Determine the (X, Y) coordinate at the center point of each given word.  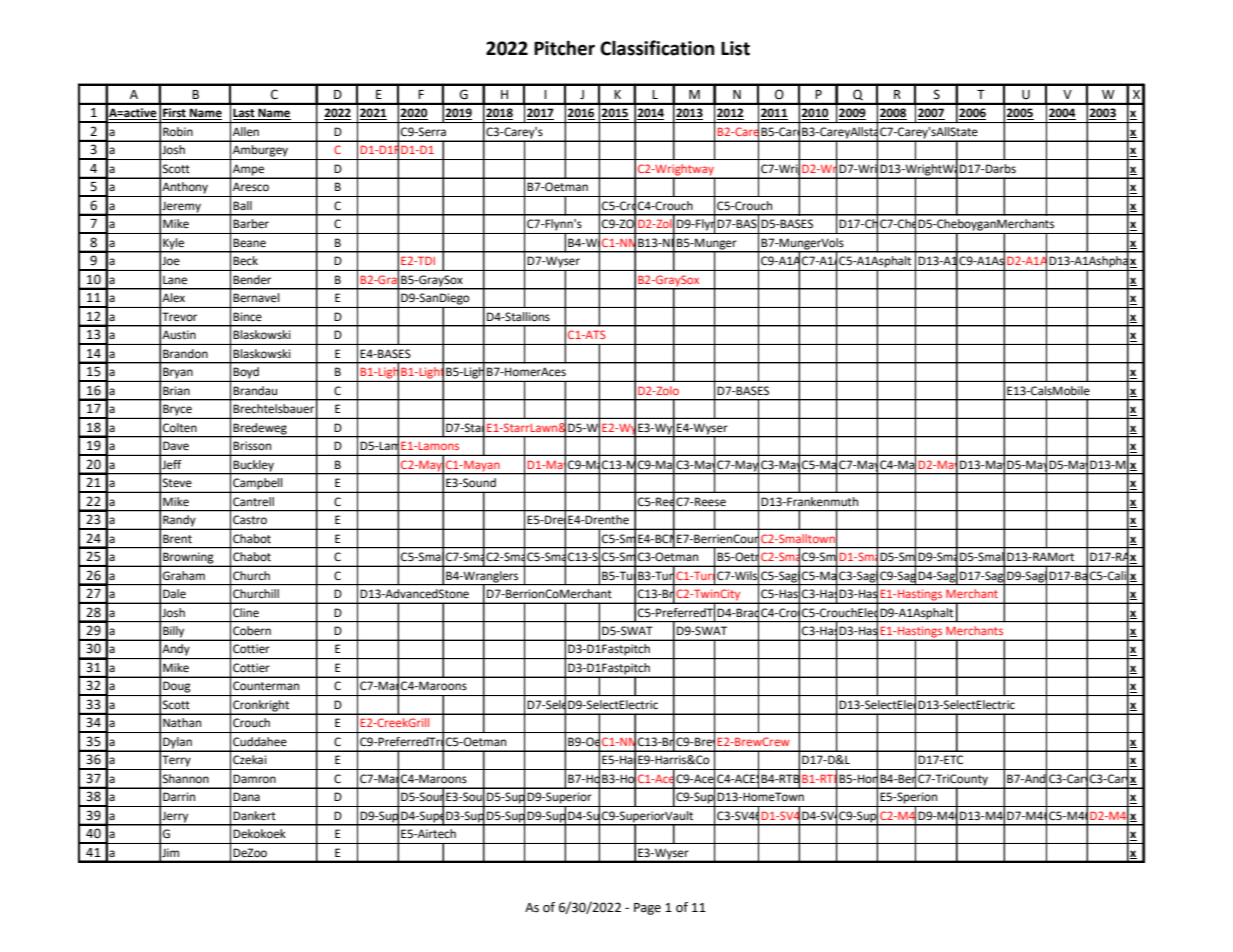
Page (647, 909)
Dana (246, 796)
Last (245, 114)
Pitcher (564, 48)
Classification (657, 48)
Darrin (179, 796)
